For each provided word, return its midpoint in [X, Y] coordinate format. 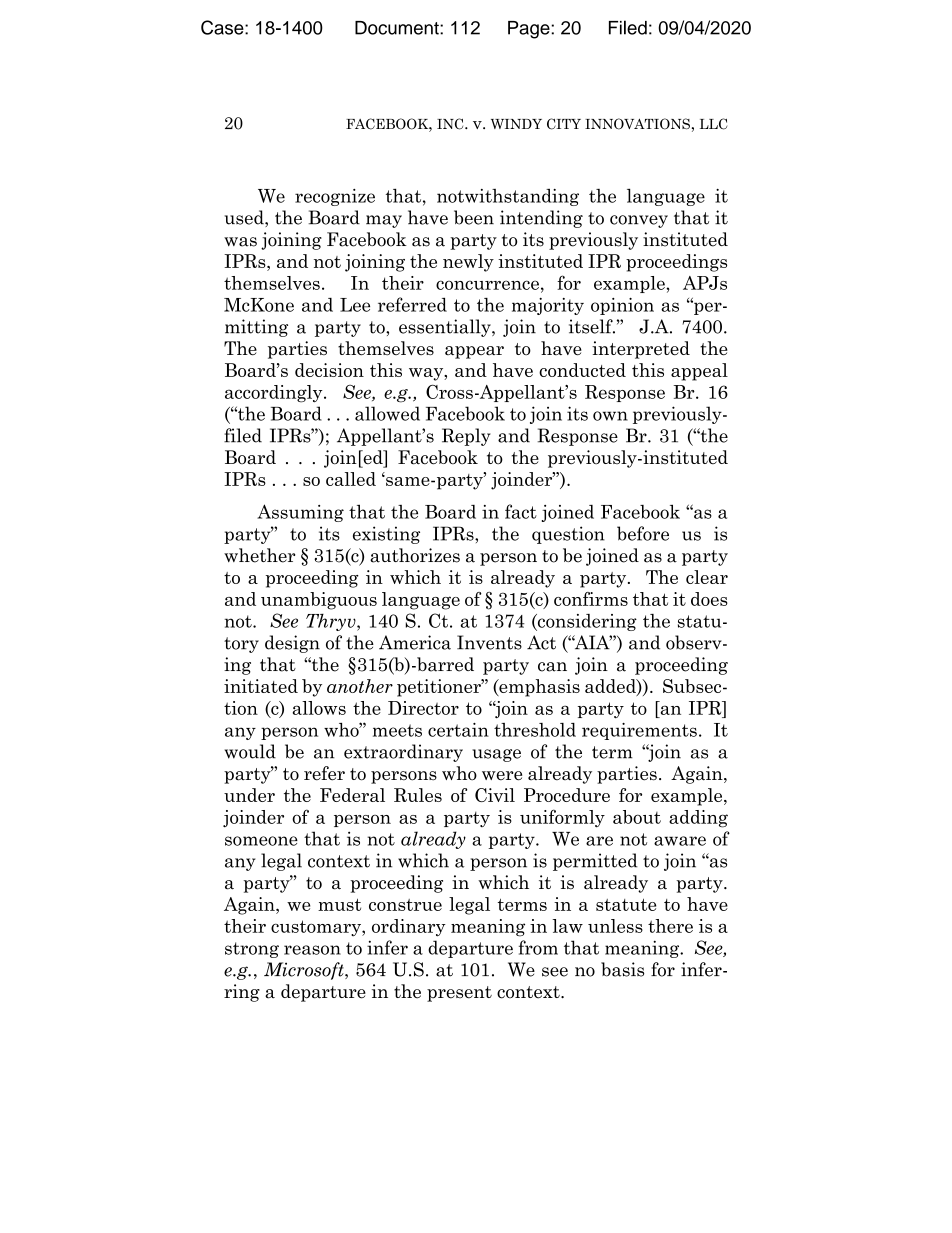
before [643, 533]
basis [622, 969]
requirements [639, 731]
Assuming [300, 513]
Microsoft [305, 971]
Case [223, 27]
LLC [713, 124]
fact [521, 511]
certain [458, 730]
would [250, 751]
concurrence [487, 285]
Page [530, 30]
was [240, 242]
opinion [622, 306]
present [459, 994]
